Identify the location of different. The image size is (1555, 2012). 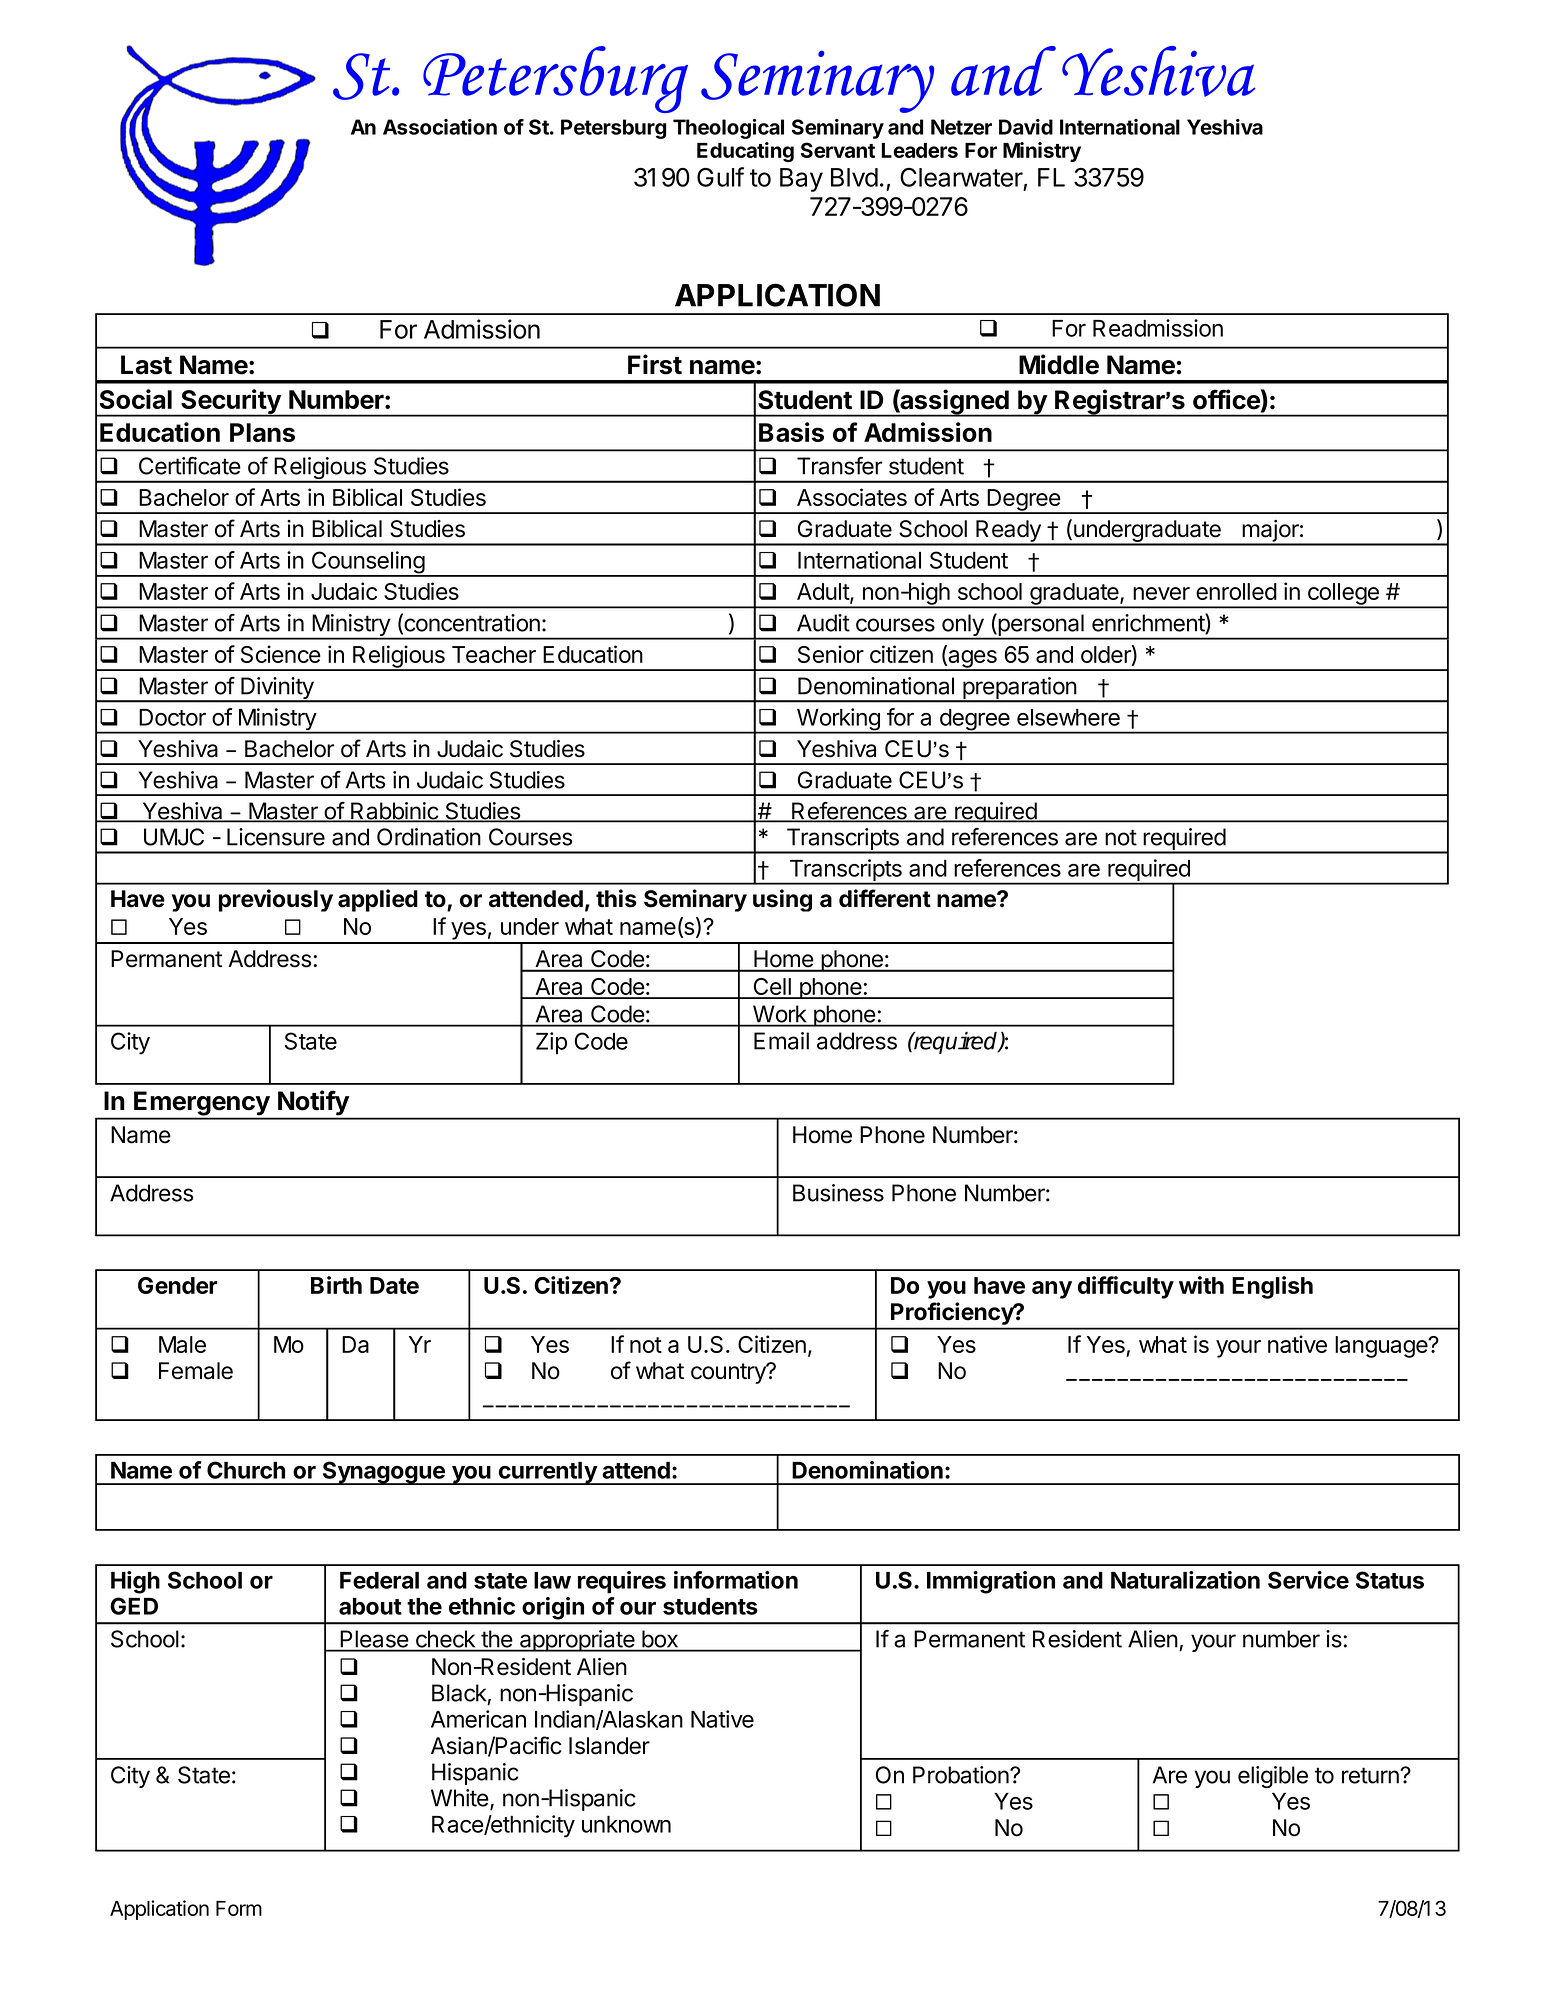
(885, 898).
